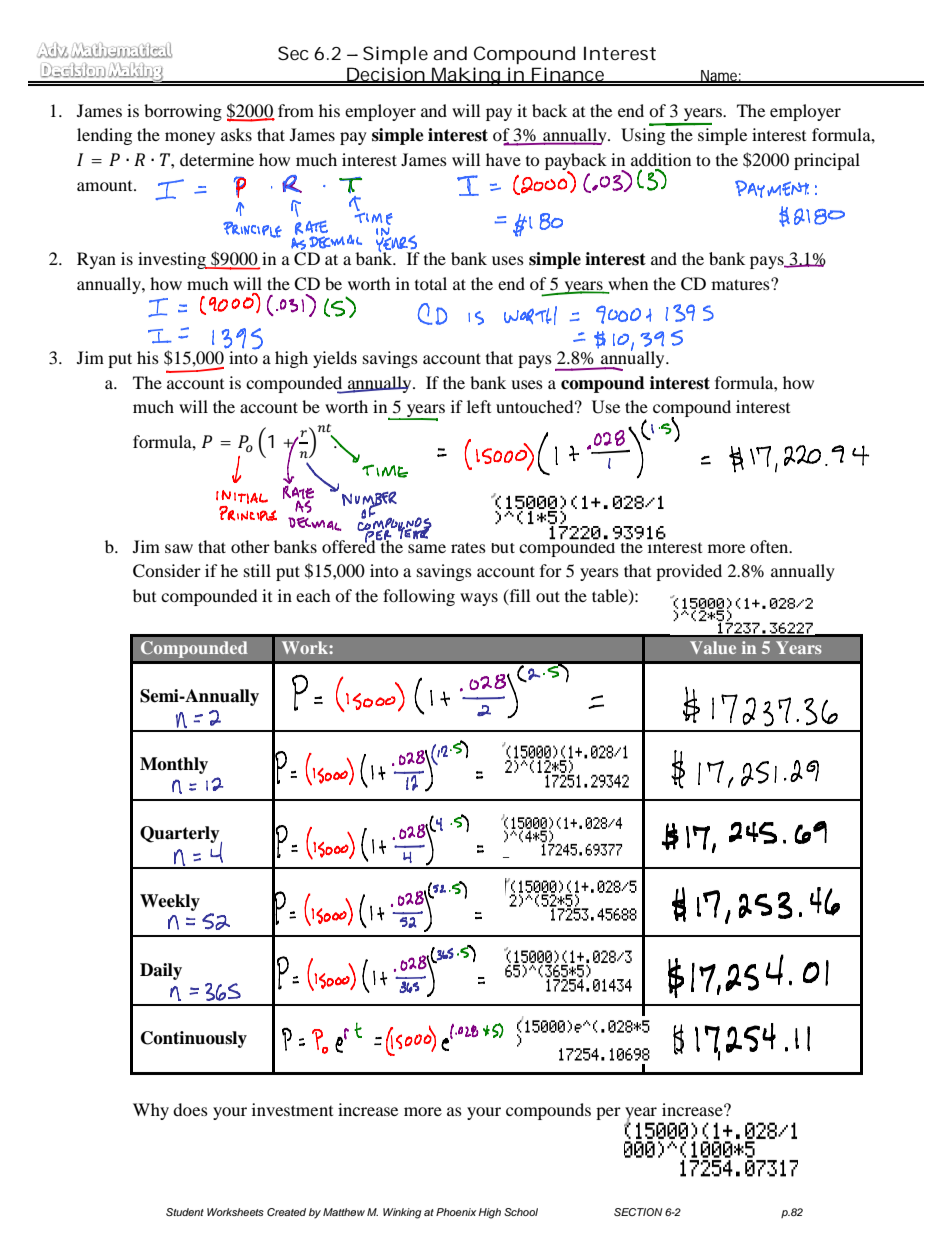 Image resolution: width=952 pixels, height=1233 pixels. Describe the element at coordinates (638, 1212) in the screenshot. I see `SECTION` at that location.
